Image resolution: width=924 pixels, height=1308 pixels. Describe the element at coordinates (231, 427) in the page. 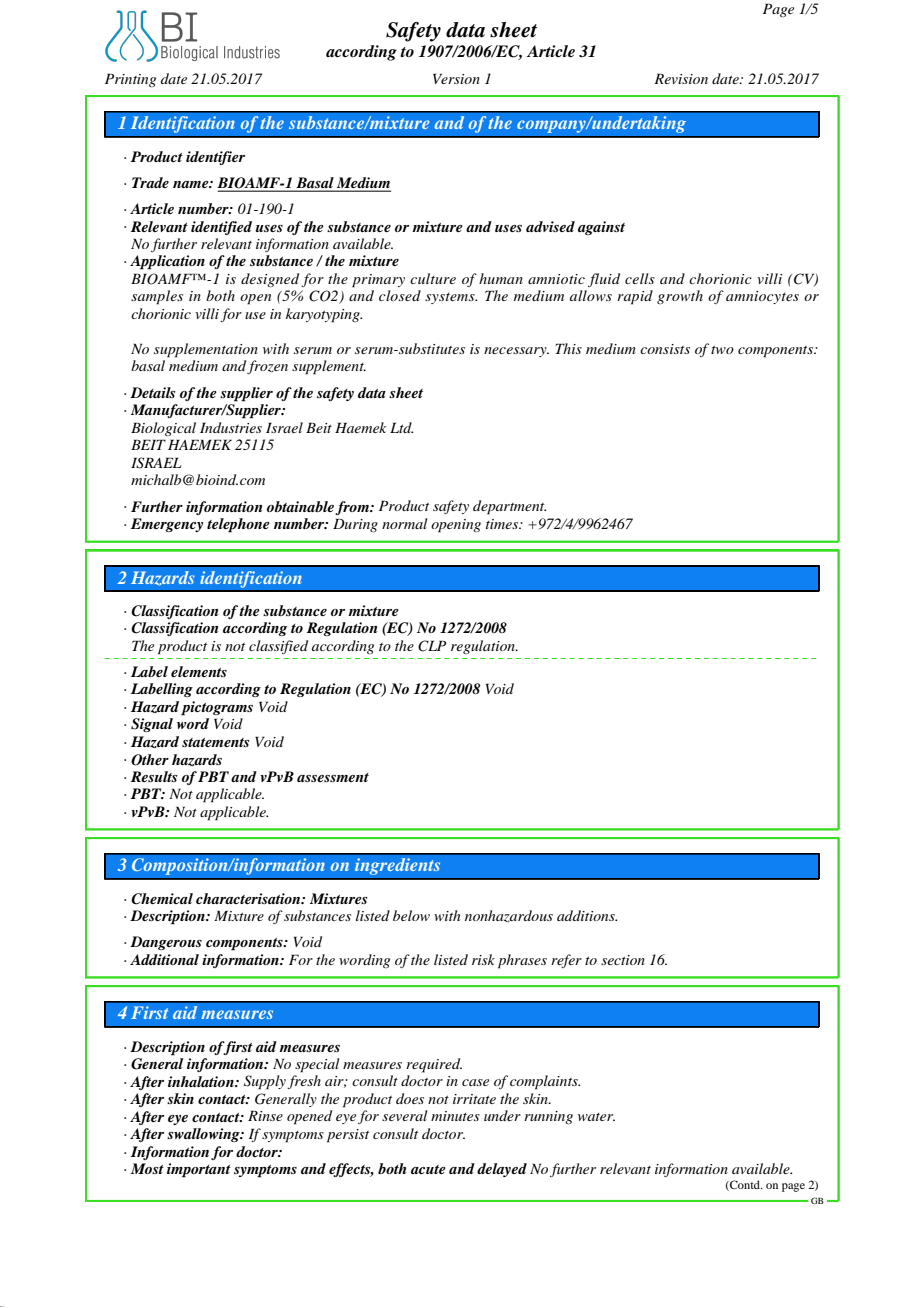

I see `Industries` at that location.
